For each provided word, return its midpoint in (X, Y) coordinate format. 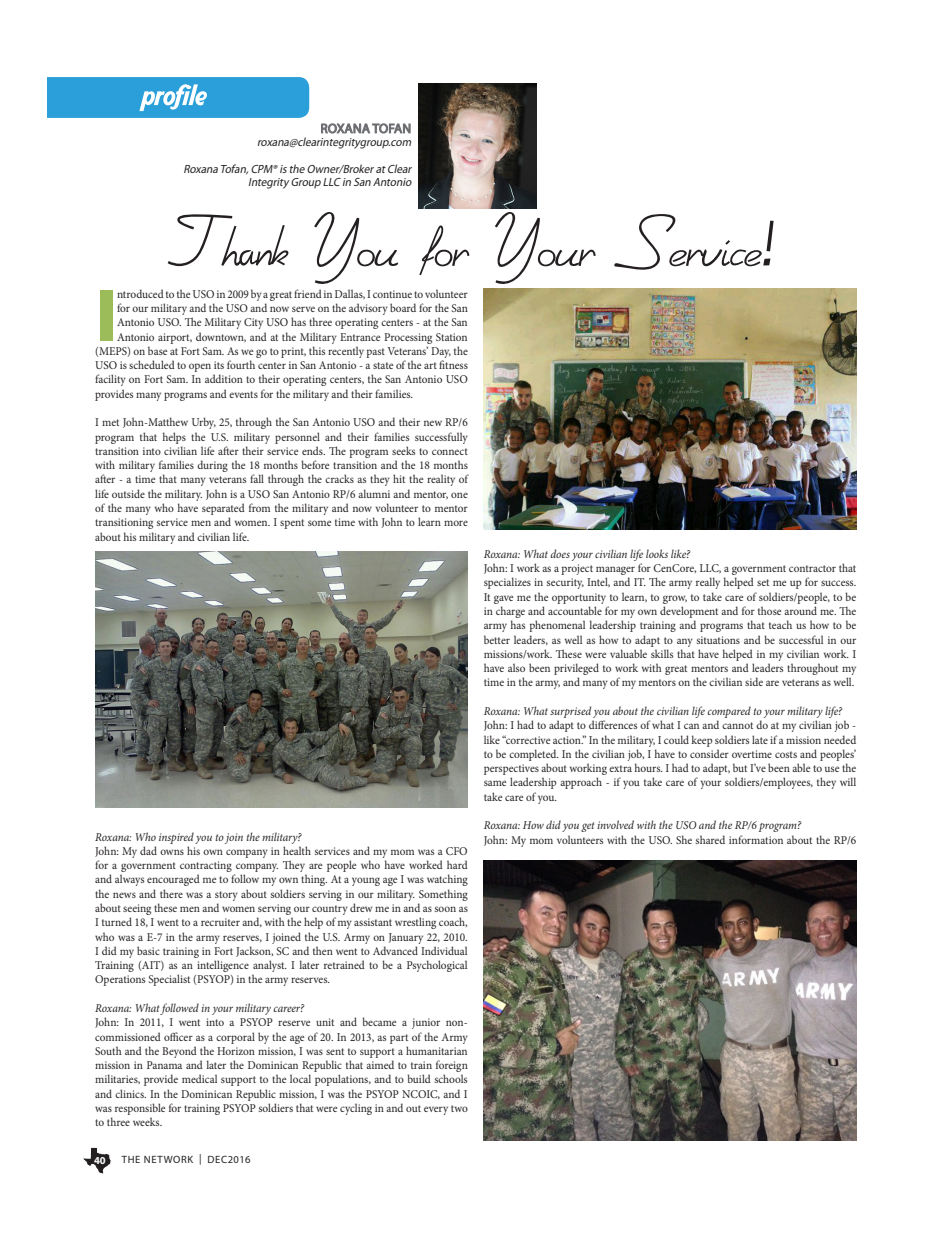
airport (175, 338)
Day (441, 352)
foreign (452, 1067)
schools (451, 1078)
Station (451, 337)
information (756, 839)
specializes (507, 583)
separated (223, 509)
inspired (176, 838)
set (763, 582)
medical (199, 1078)
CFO (456, 851)
